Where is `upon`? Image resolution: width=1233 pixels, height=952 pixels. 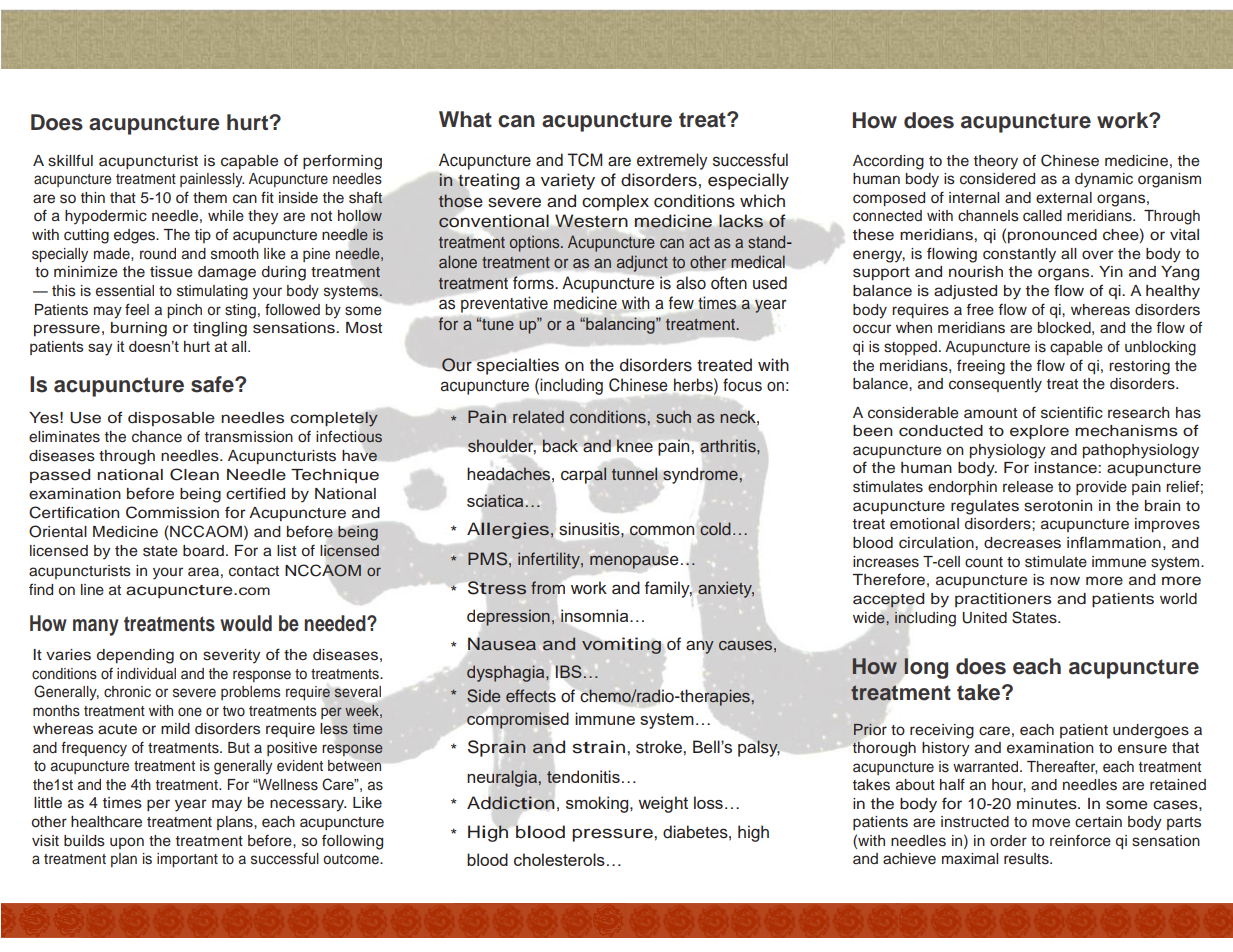
upon is located at coordinates (127, 843).
